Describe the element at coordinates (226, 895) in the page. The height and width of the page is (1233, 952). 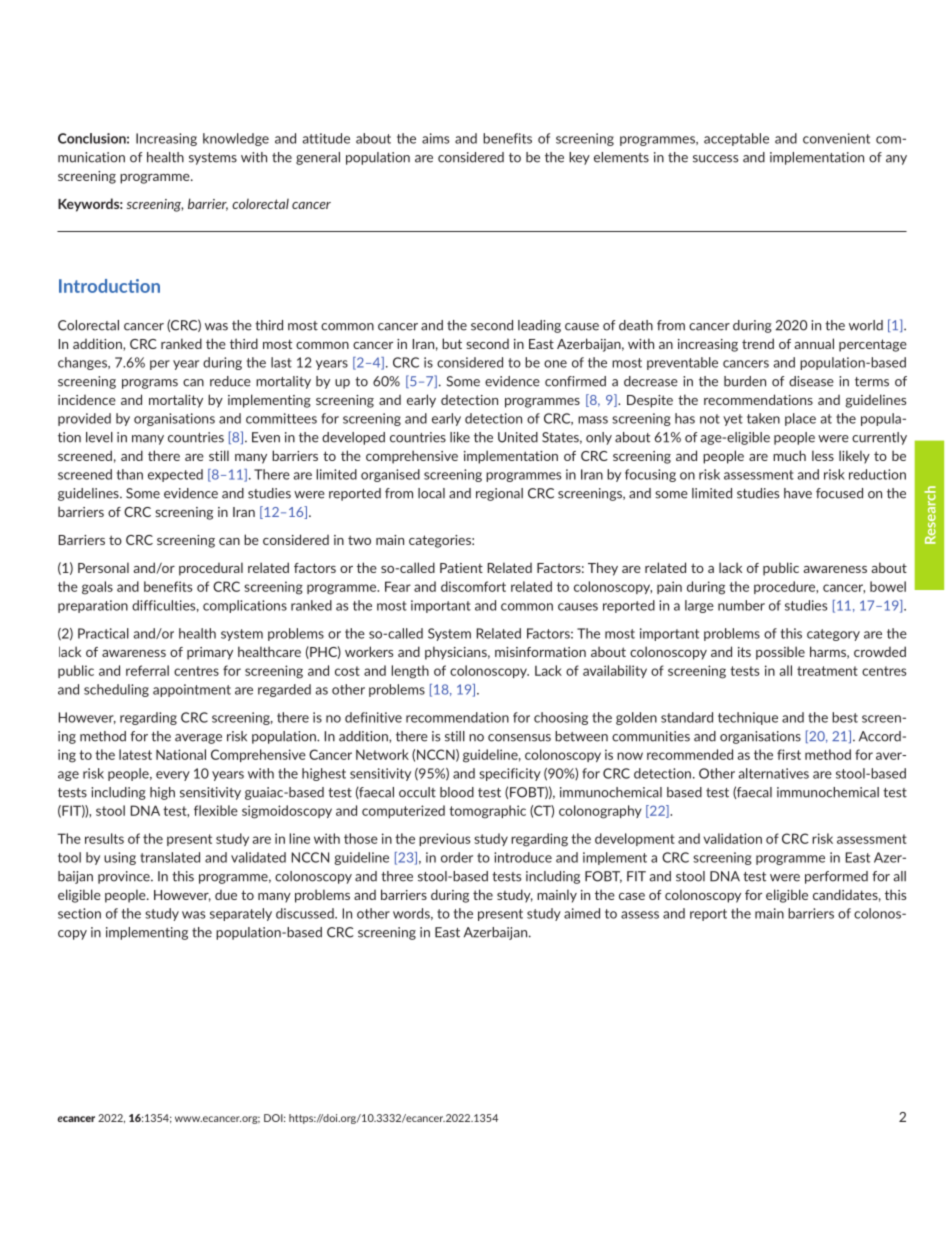
I see `due` at that location.
